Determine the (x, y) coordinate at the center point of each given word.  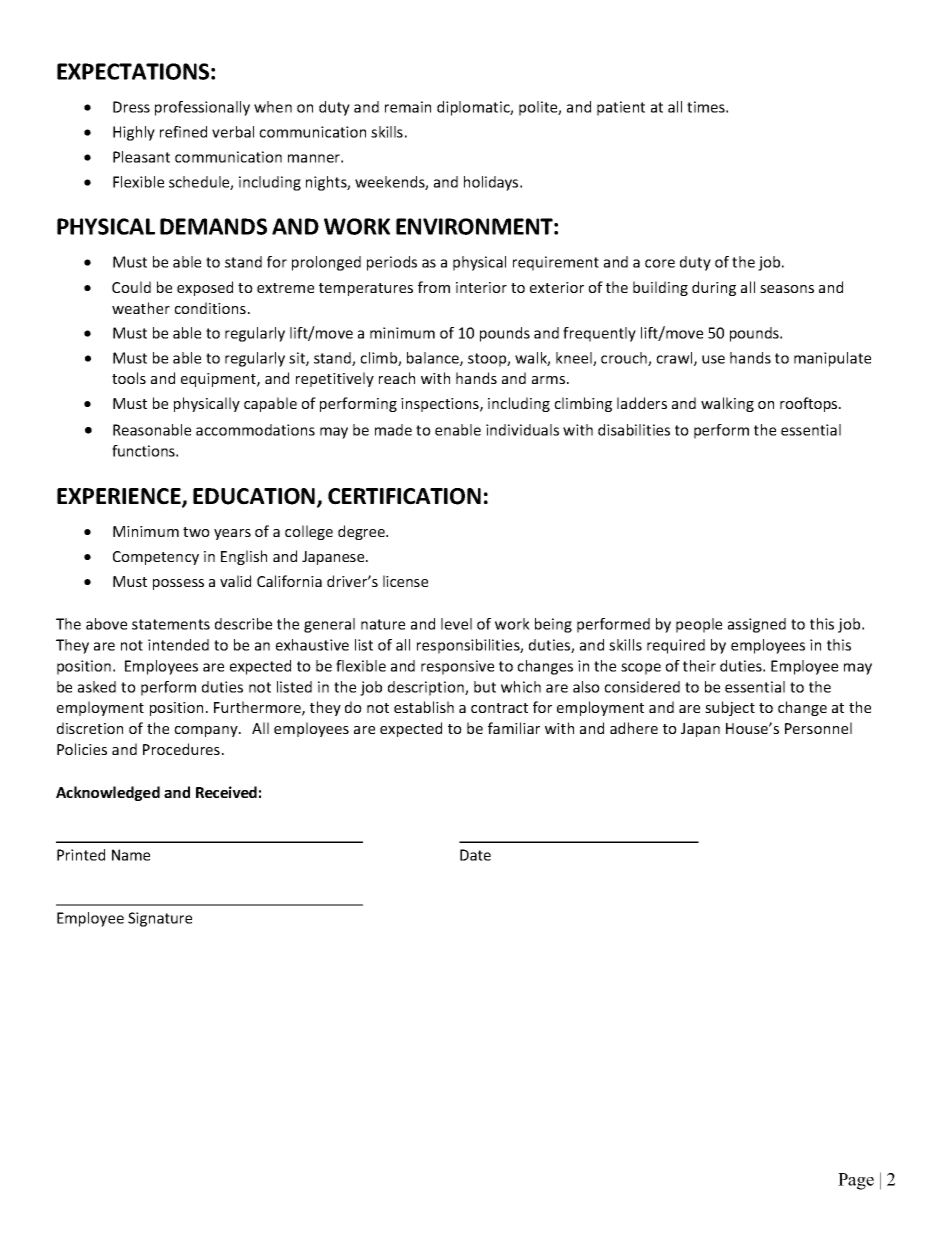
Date (475, 855)
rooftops (810, 404)
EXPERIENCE (120, 497)
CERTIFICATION (404, 496)
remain (408, 107)
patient (621, 108)
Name (131, 855)
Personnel (818, 728)
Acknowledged (108, 793)
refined (183, 132)
